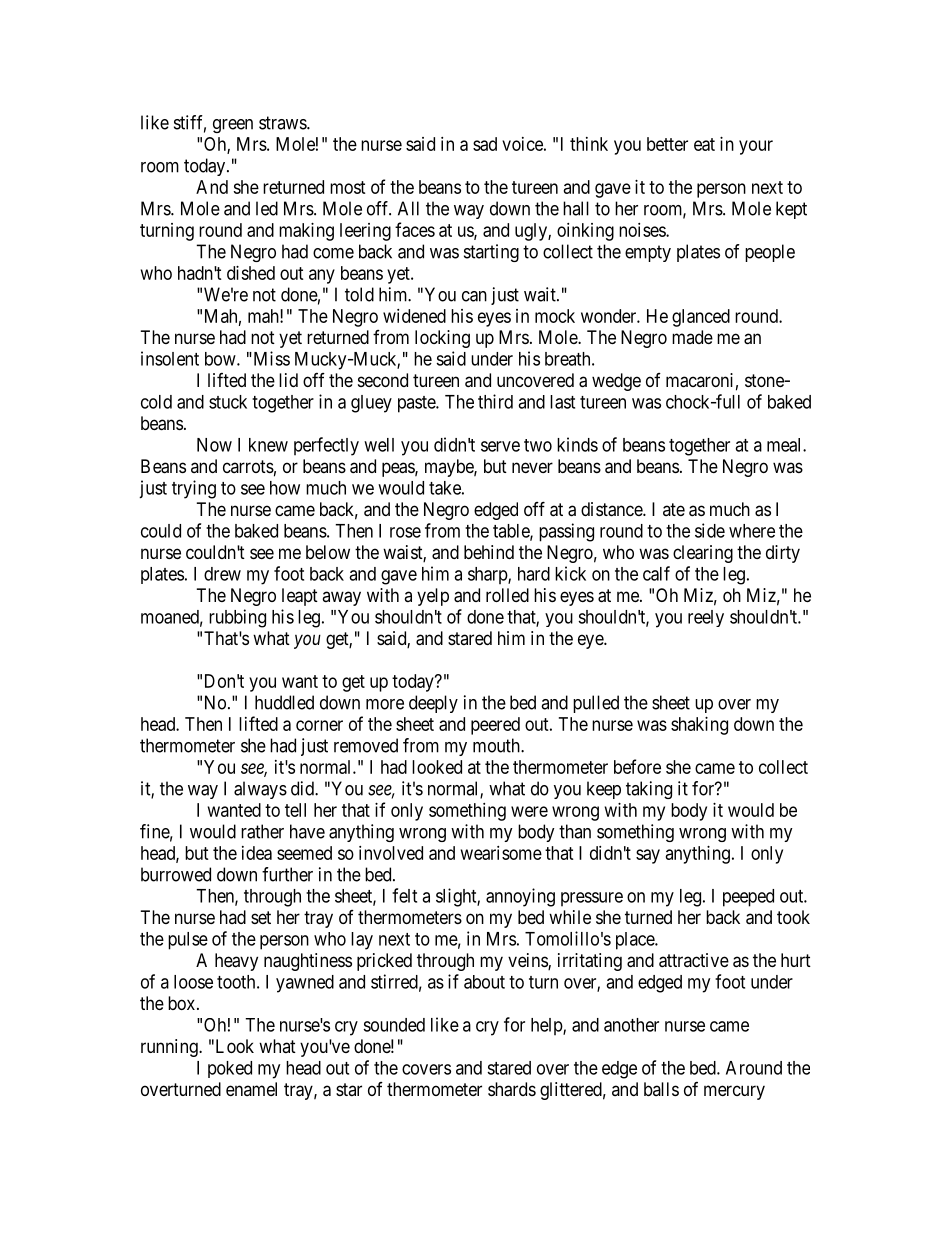 This document has height=1233, width=952. I want to click on green, so click(233, 126).
